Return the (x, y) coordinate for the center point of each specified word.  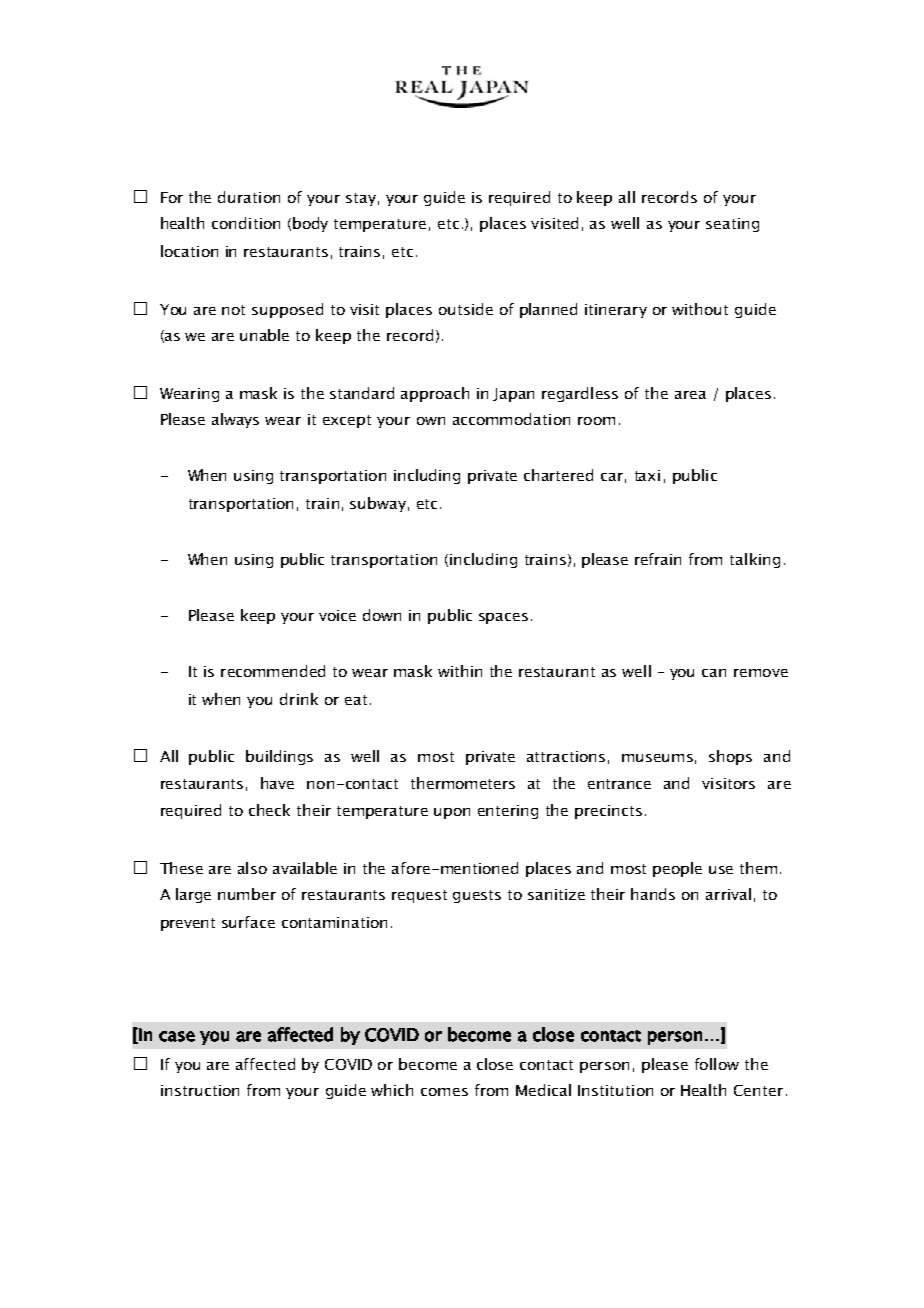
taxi (647, 475)
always (235, 420)
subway (378, 504)
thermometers (463, 783)
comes (444, 1092)
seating (732, 225)
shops (730, 757)
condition (246, 223)
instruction (200, 1090)
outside (466, 309)
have (277, 783)
